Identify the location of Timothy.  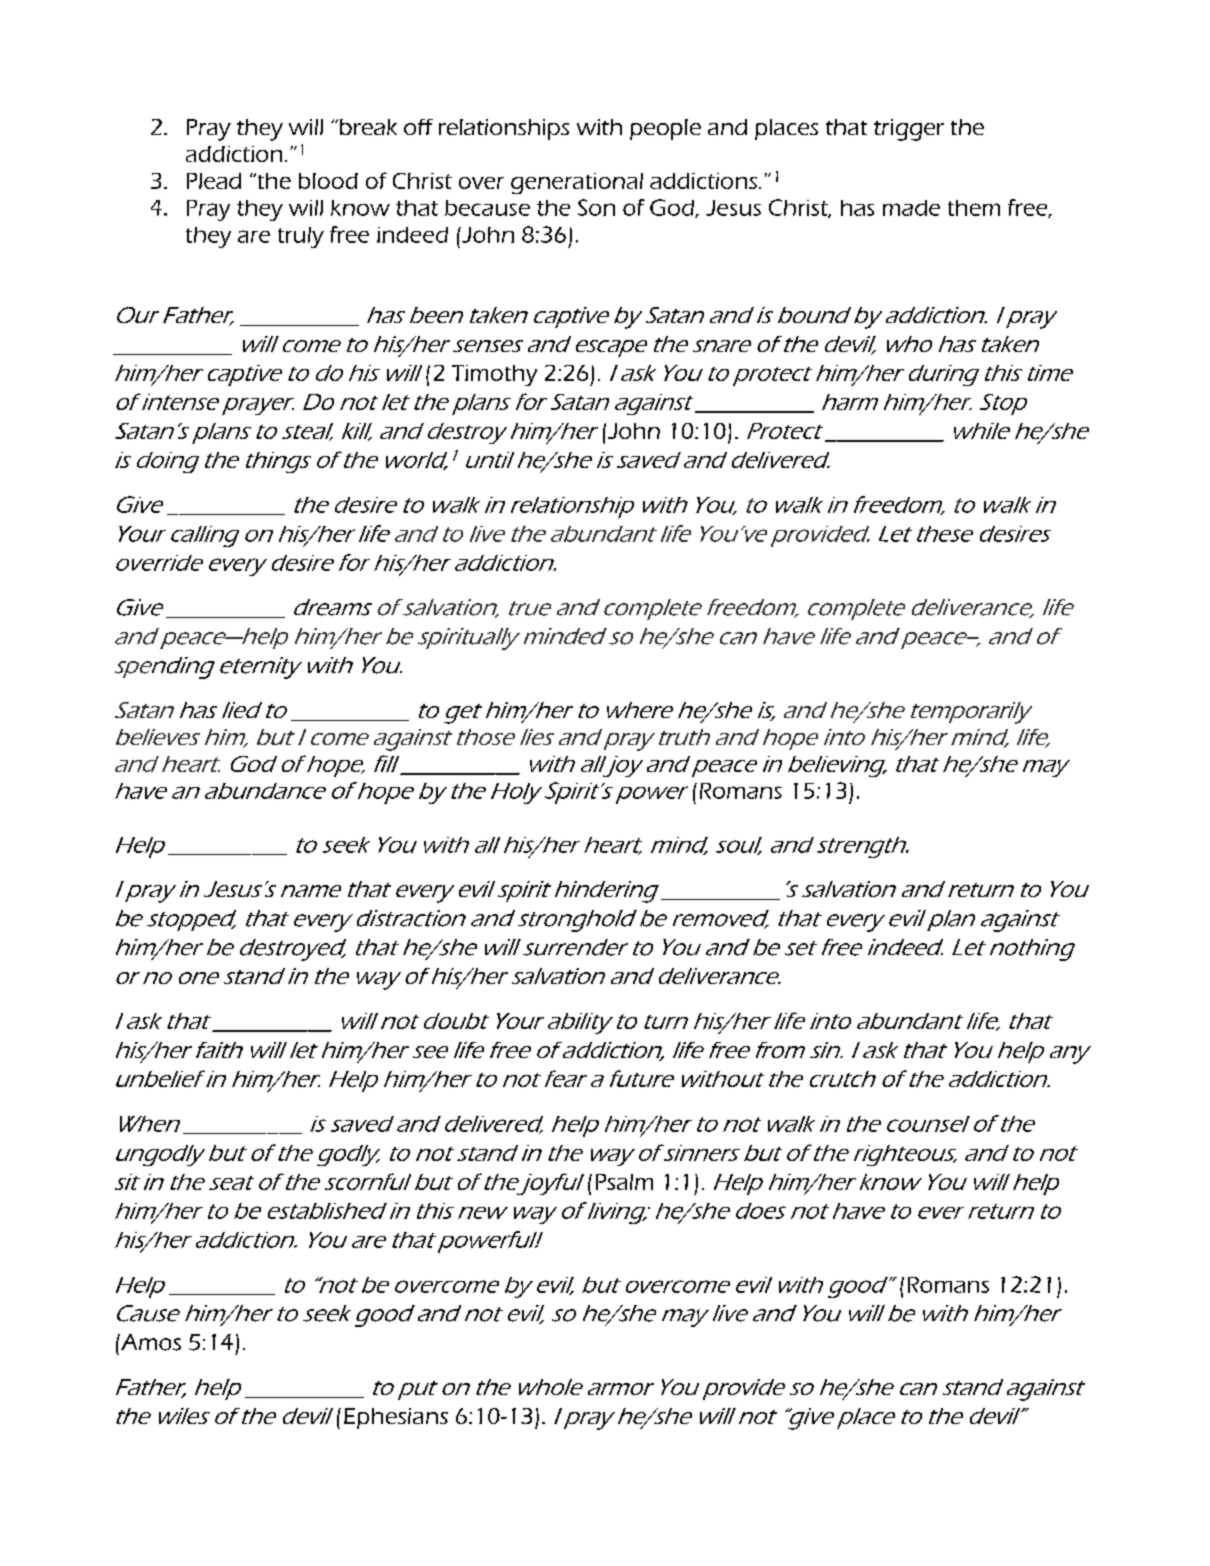
(494, 375).
